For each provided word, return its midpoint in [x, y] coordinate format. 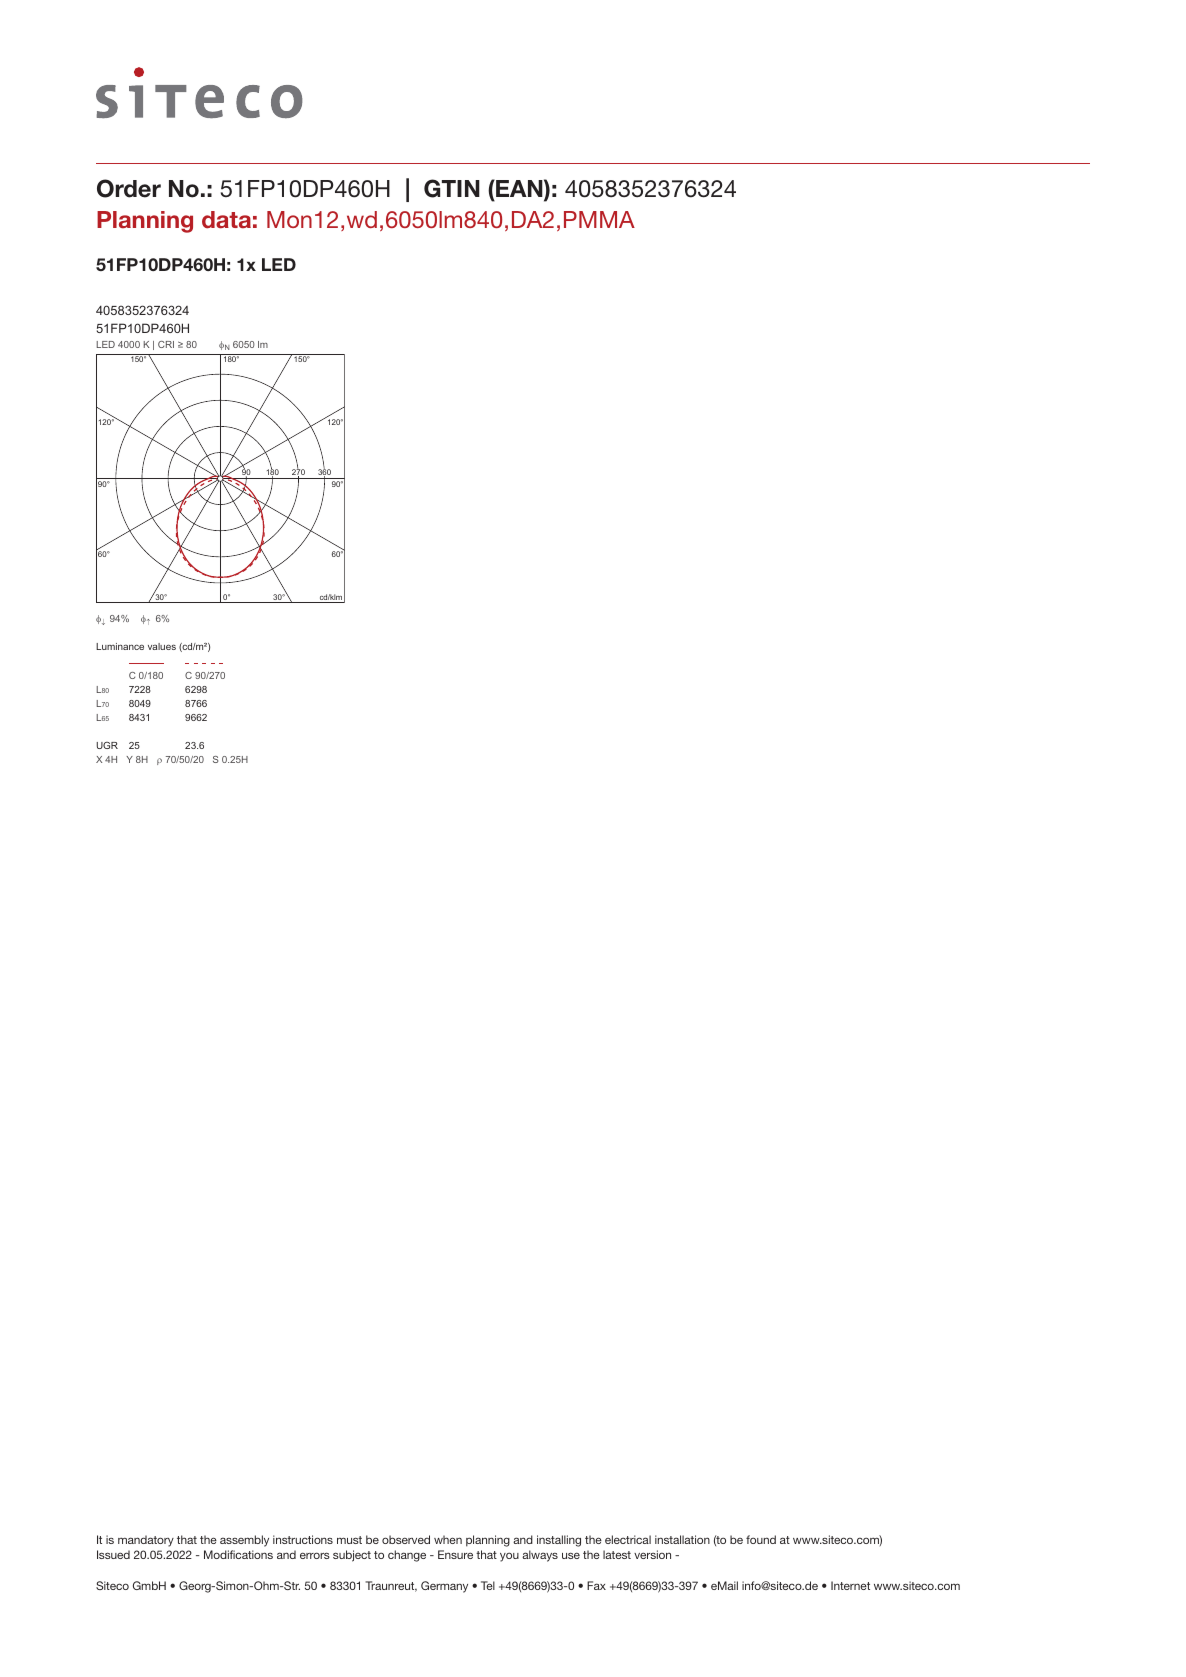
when [448, 1539]
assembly [244, 1541]
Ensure [455, 1554]
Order [129, 188]
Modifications [238, 1554]
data [226, 220]
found [761, 1539]
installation [682, 1539]
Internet [850, 1585]
